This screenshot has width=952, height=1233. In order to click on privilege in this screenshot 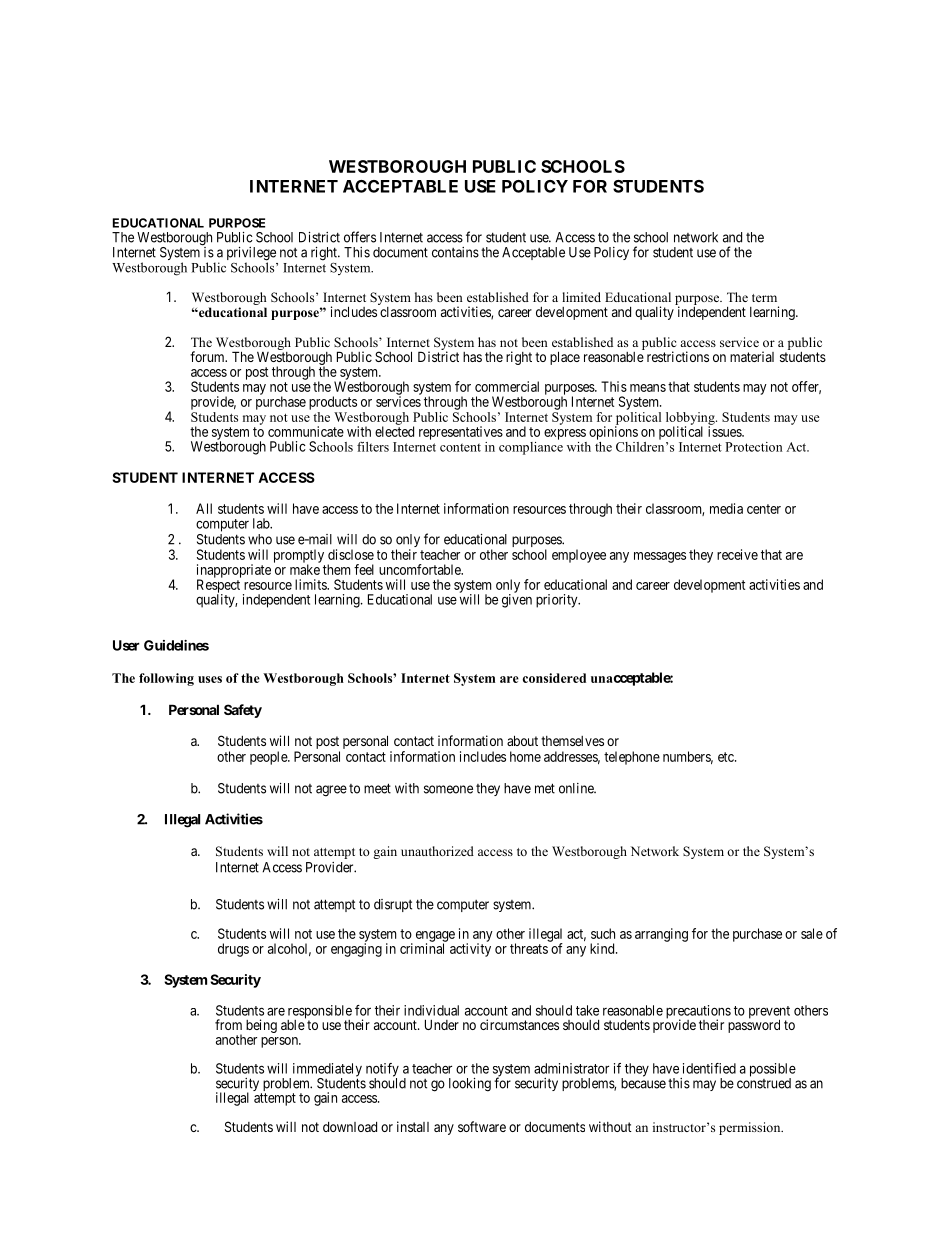, I will do `click(251, 255)`.
